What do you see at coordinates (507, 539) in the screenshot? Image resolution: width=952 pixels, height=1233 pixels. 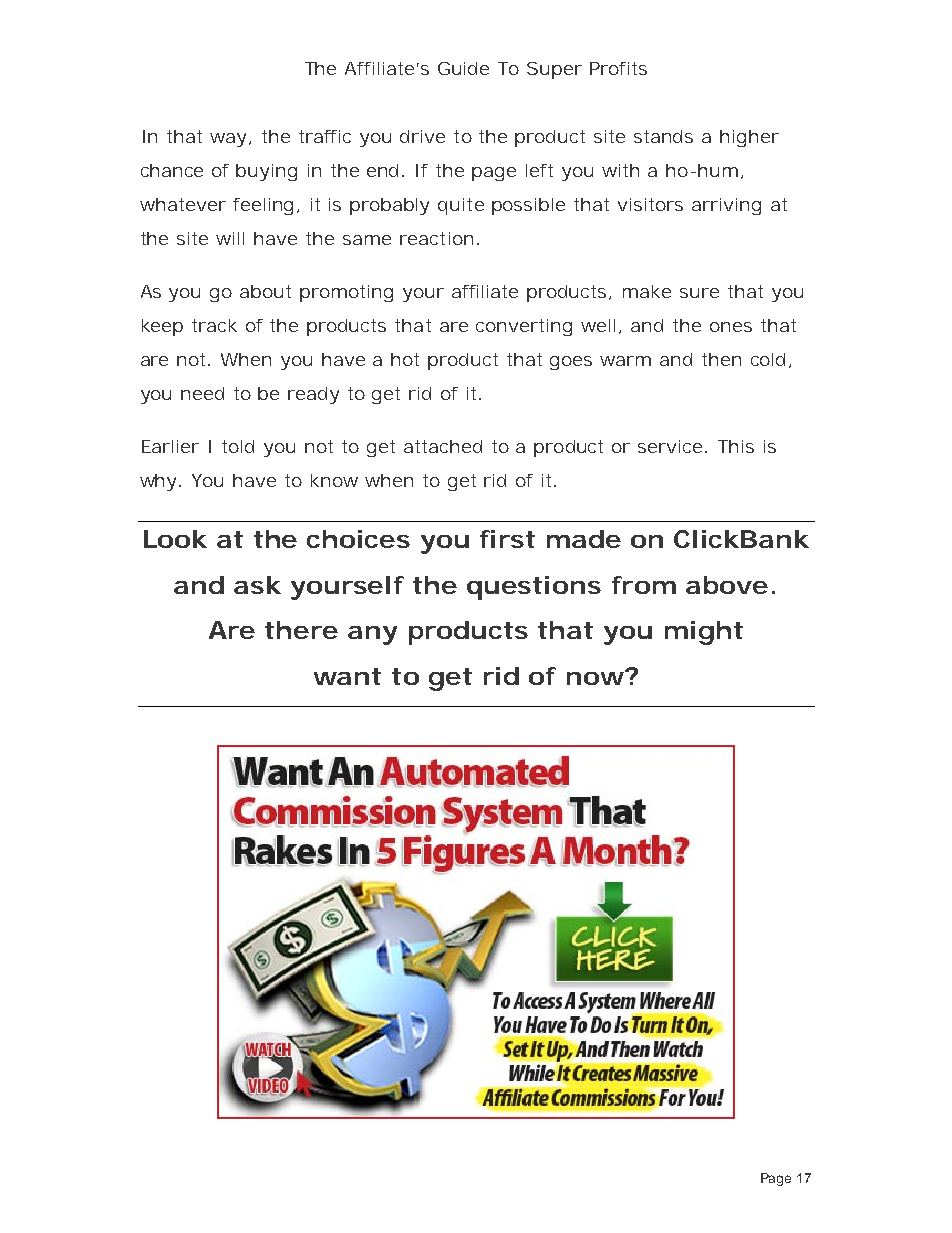 I see `first` at bounding box center [507, 539].
